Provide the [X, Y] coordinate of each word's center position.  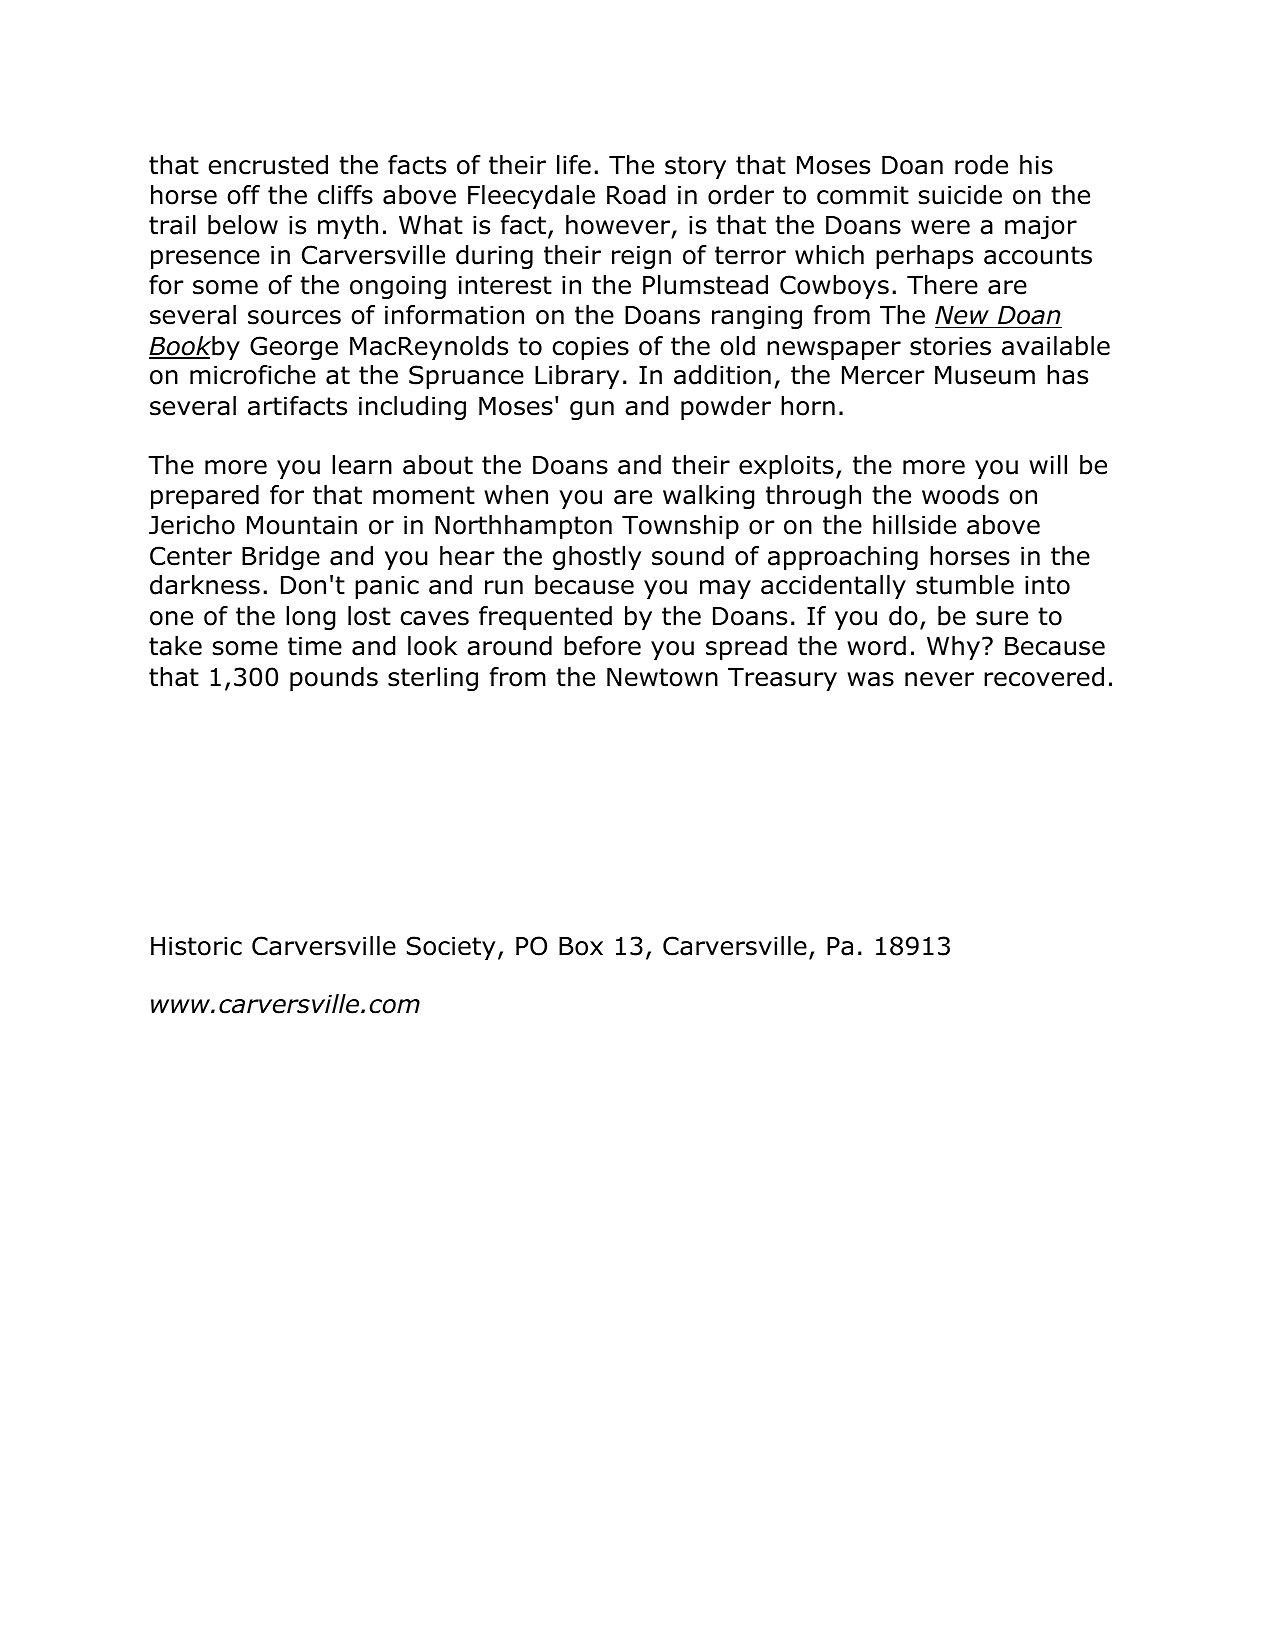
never [939, 679]
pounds [334, 679]
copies [590, 348]
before [602, 646]
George [294, 348]
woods [960, 495]
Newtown [662, 677]
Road [636, 195]
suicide [960, 195]
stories [950, 346]
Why [953, 648]
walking [709, 497]
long [311, 618]
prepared [205, 497]
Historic [196, 946]
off [243, 195]
